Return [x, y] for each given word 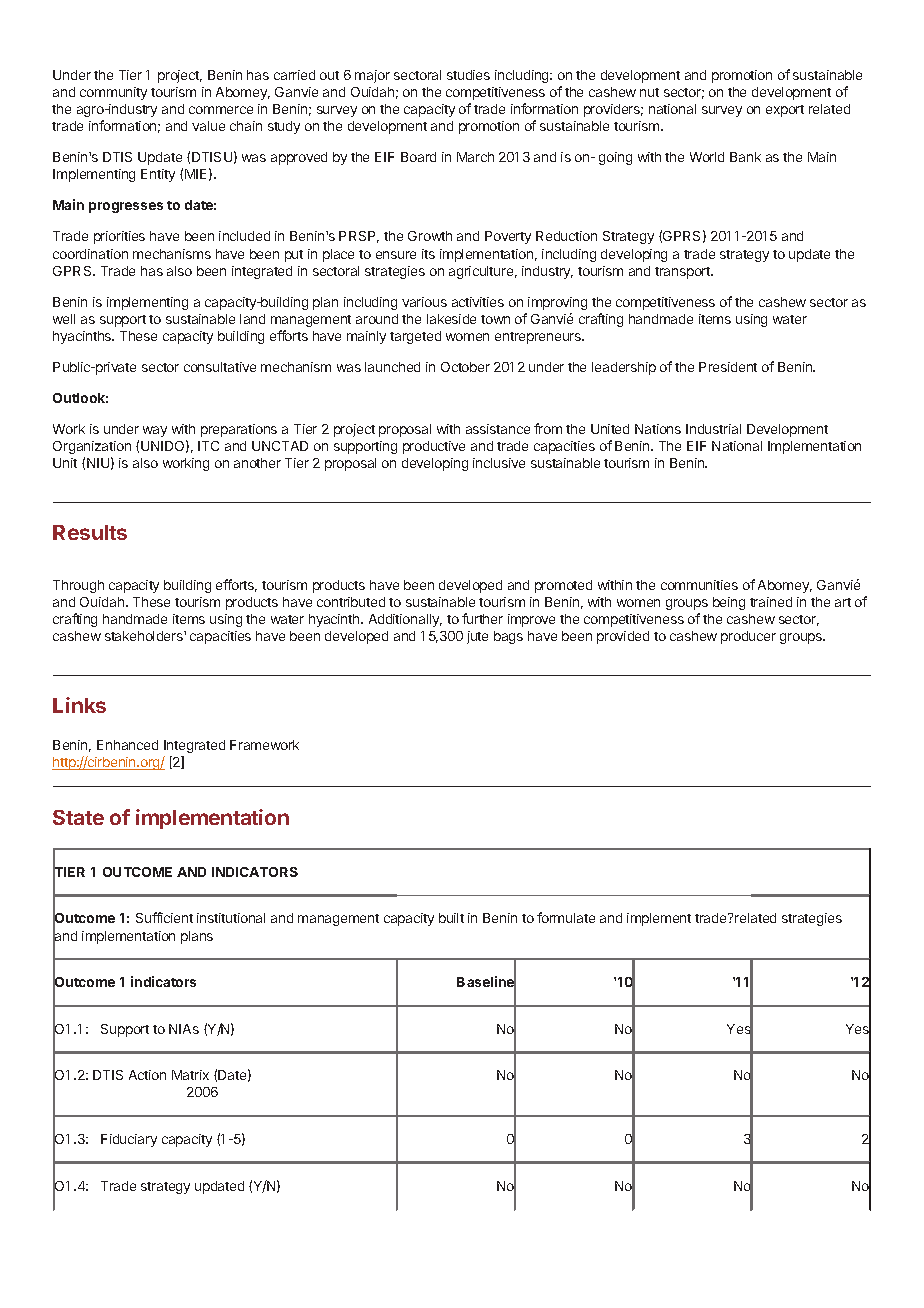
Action [147, 1075]
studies [468, 75]
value [208, 126]
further [482, 618]
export [785, 111]
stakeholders [145, 636]
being [729, 603]
